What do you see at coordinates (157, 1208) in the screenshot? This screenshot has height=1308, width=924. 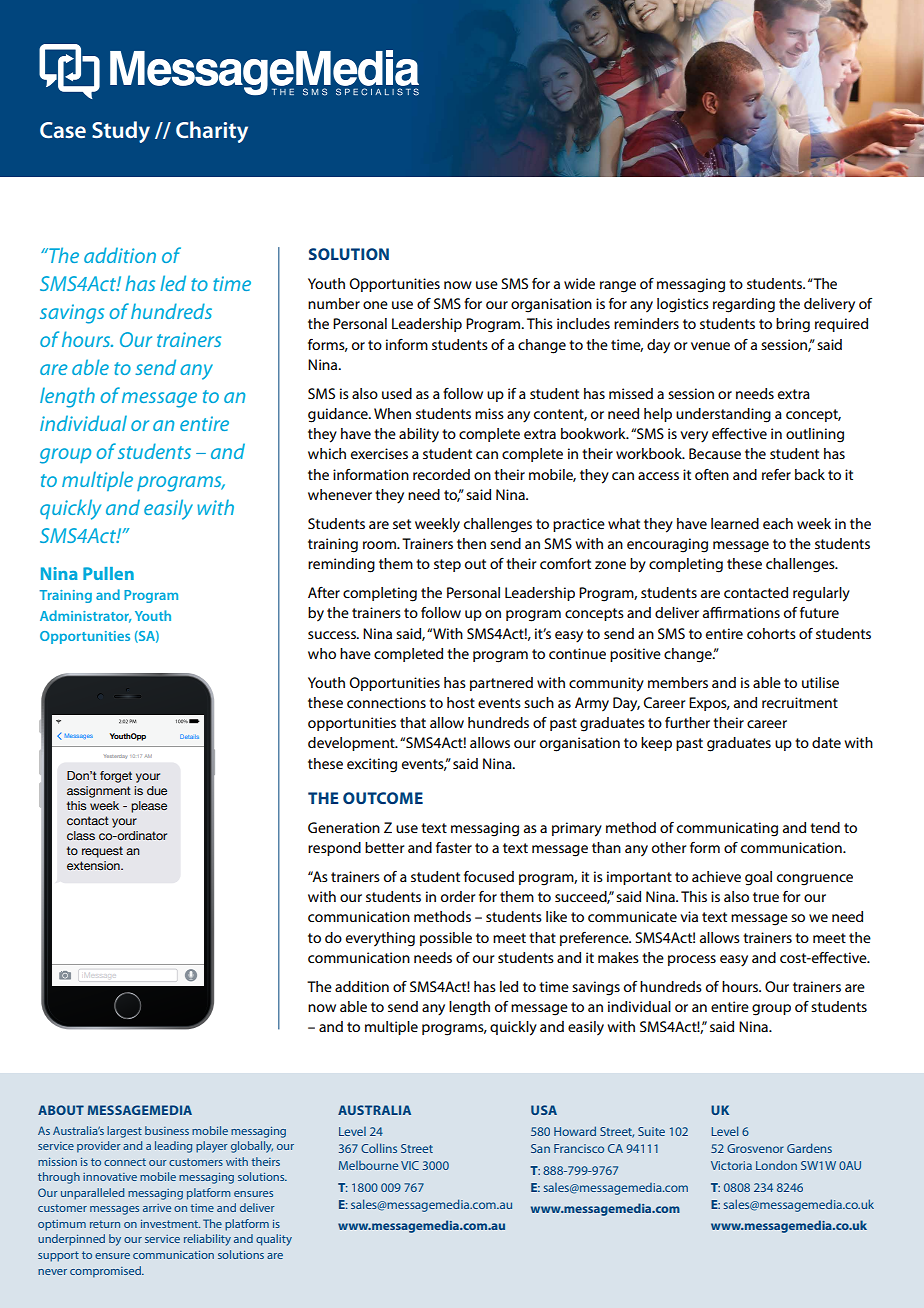 I see `arrive` at bounding box center [157, 1208].
